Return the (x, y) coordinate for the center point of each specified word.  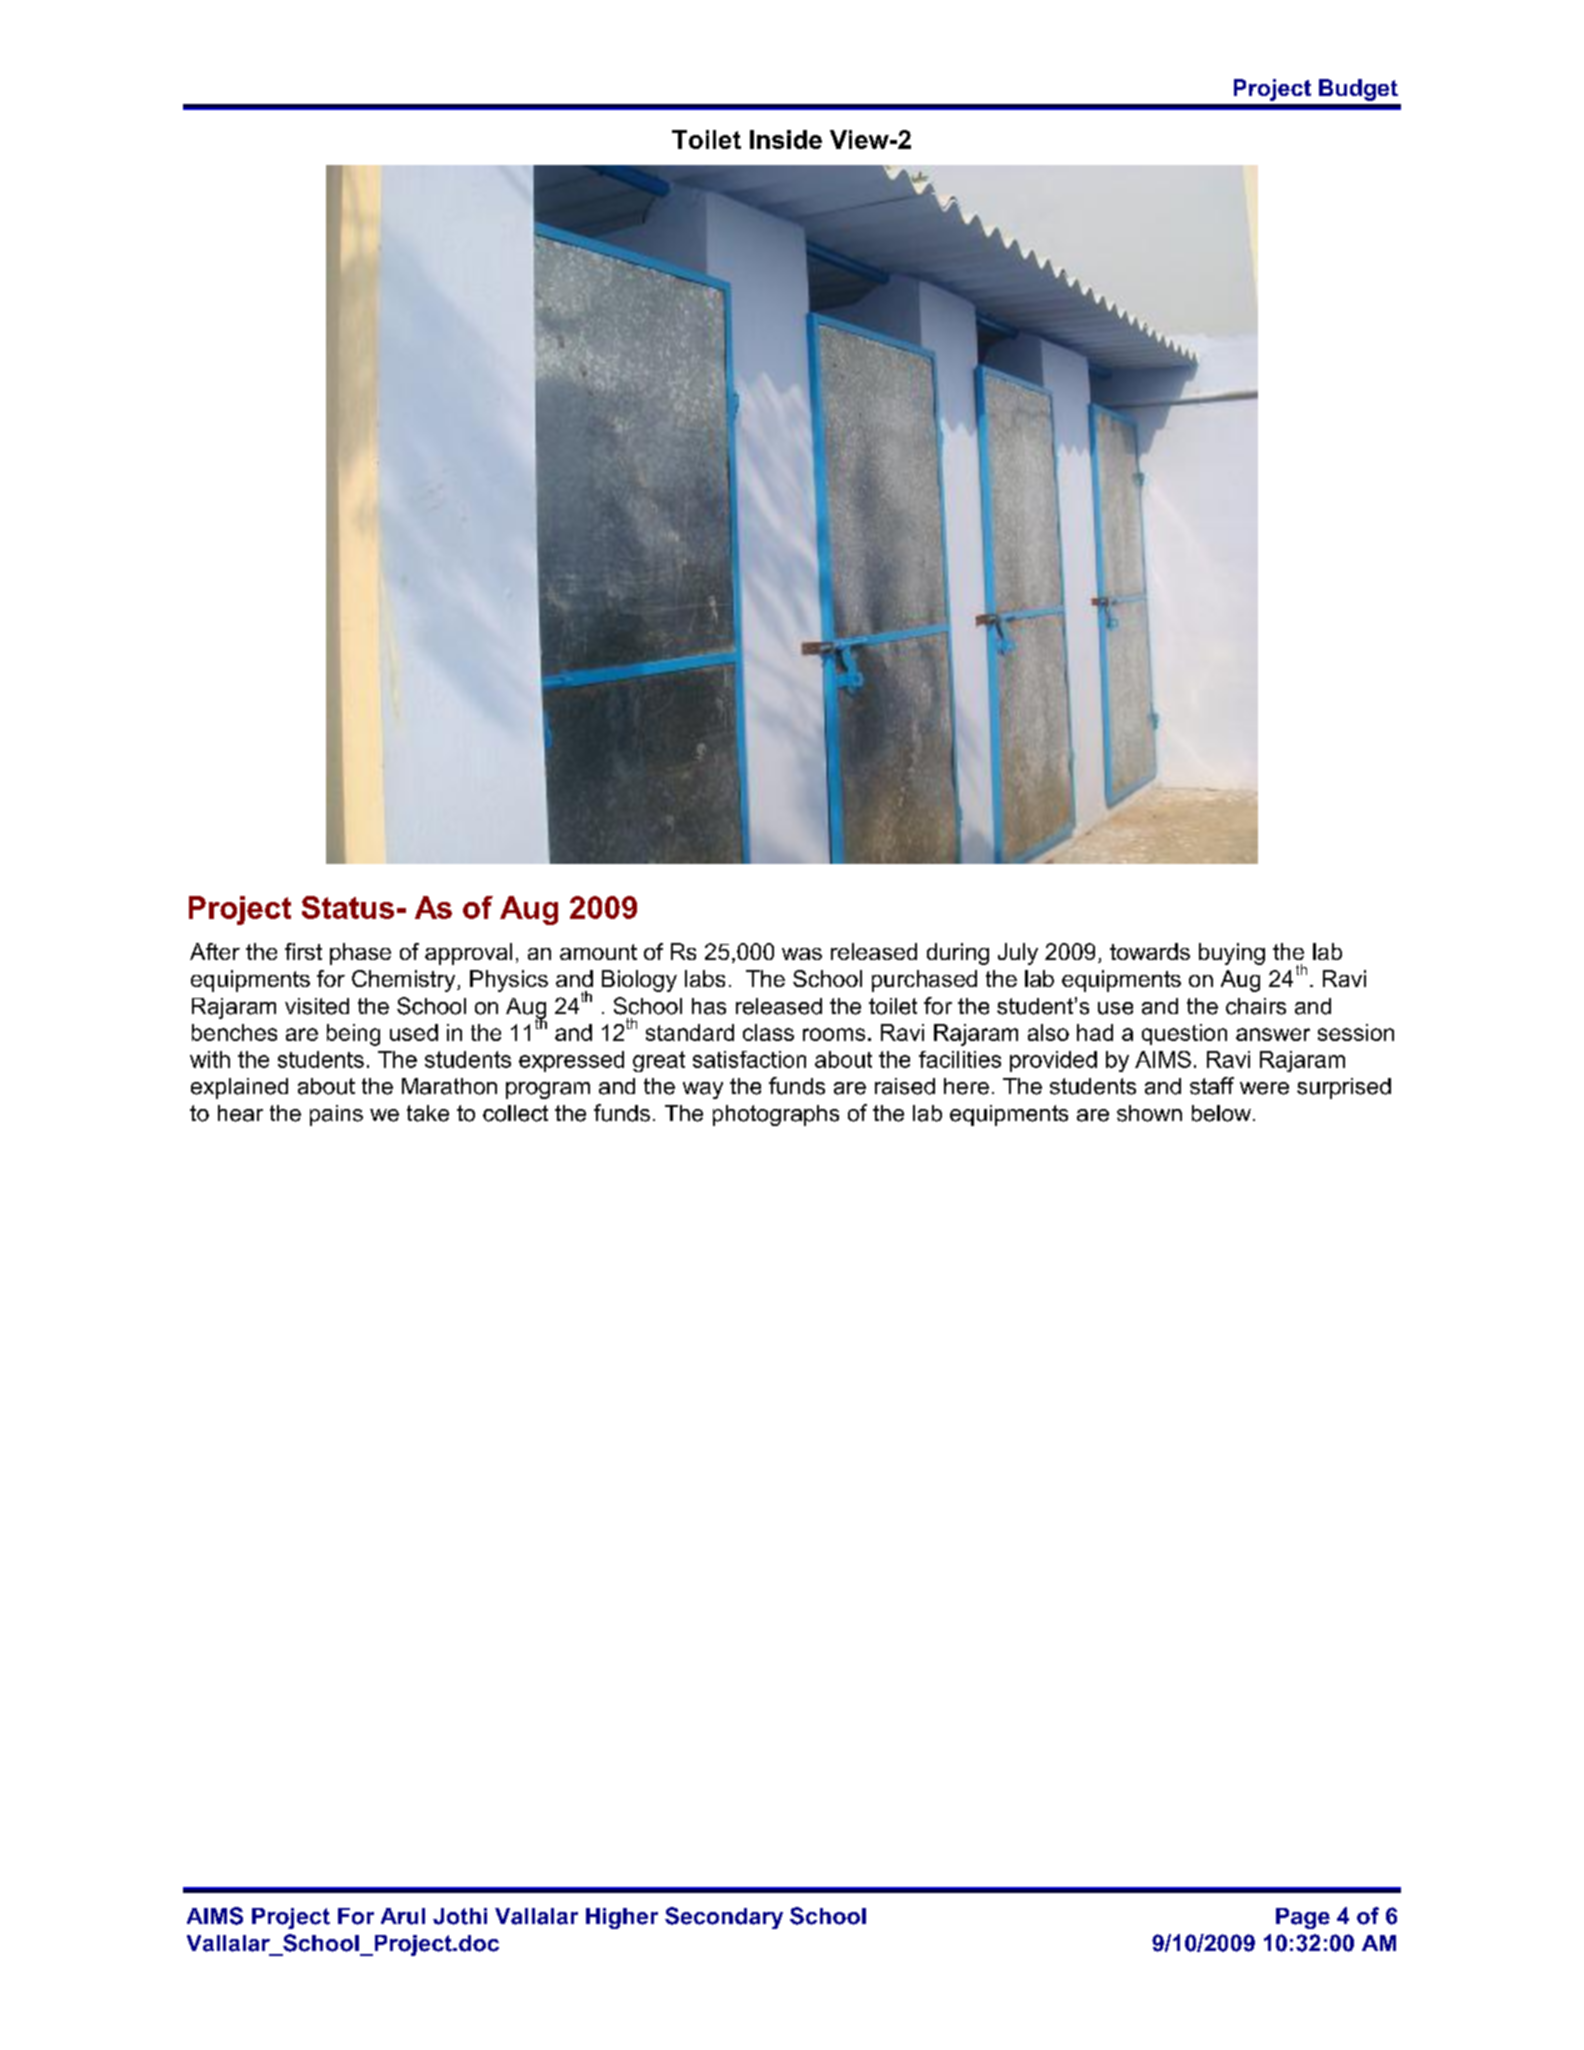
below (1221, 1113)
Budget (1358, 90)
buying (1232, 954)
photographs (776, 1115)
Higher (622, 1918)
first (303, 951)
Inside (786, 139)
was (802, 954)
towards (1150, 951)
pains (336, 1115)
